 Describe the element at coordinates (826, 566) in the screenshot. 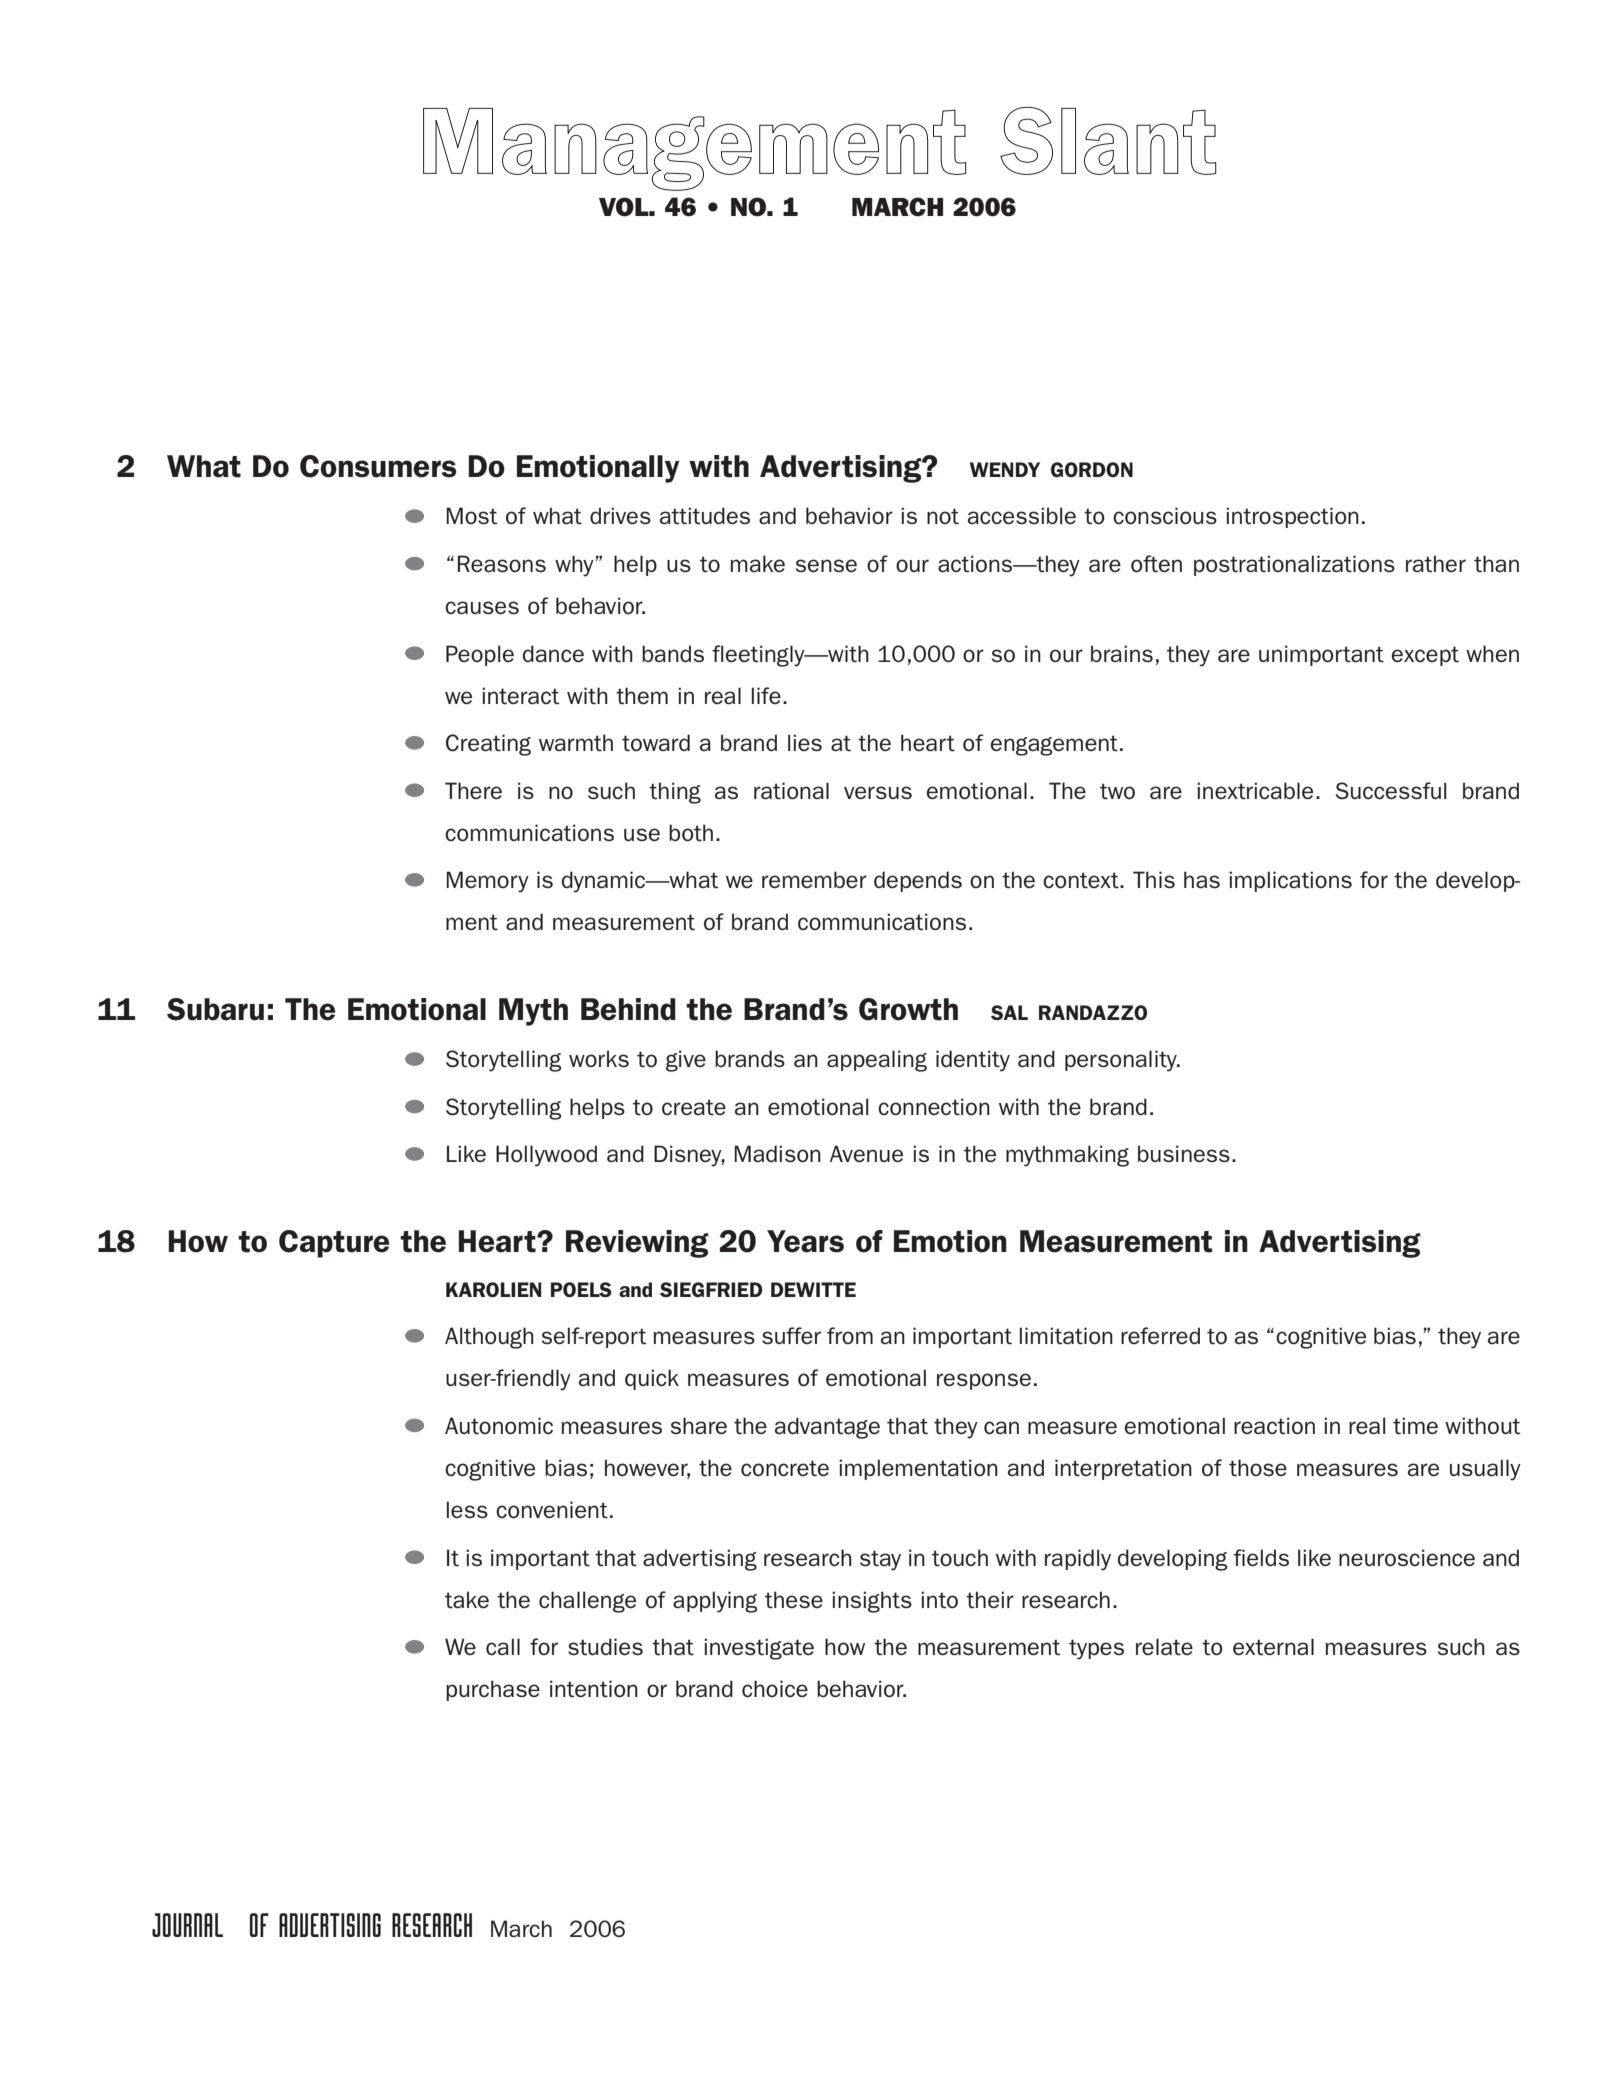

I see `sense` at that location.
